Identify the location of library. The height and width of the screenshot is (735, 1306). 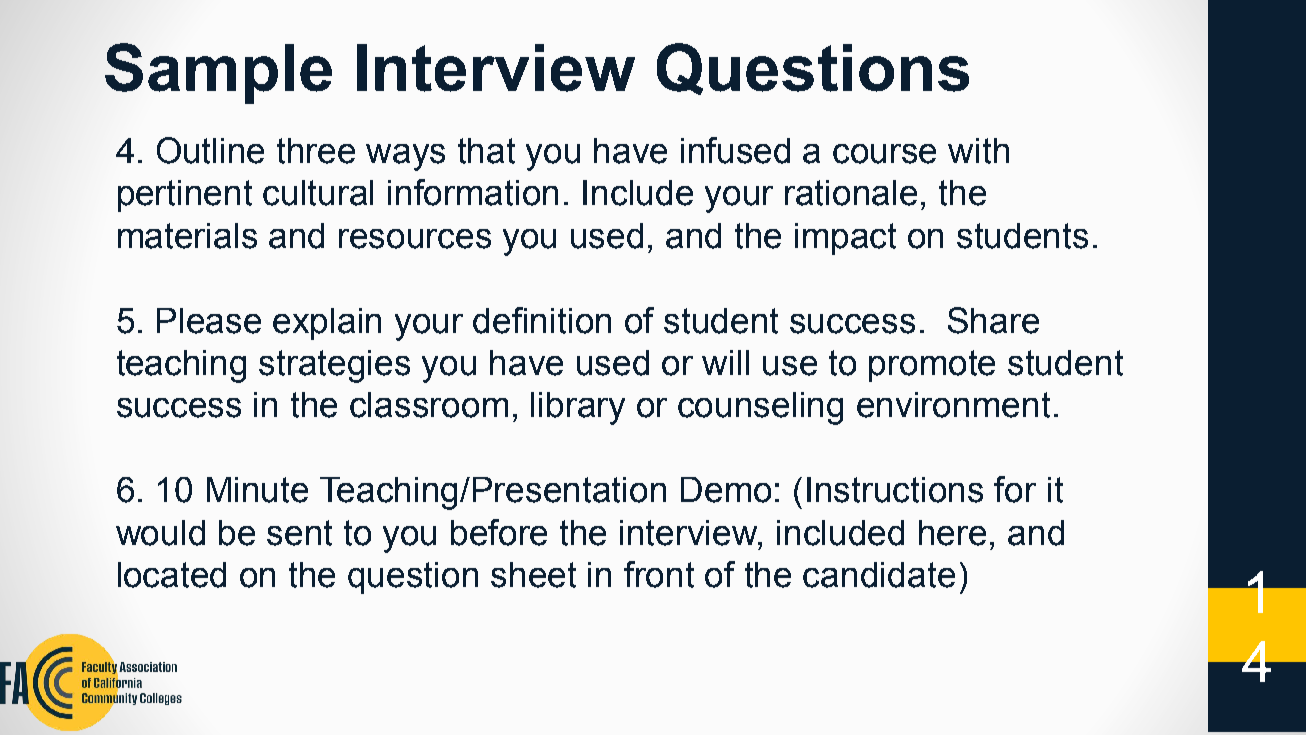
(578, 408).
